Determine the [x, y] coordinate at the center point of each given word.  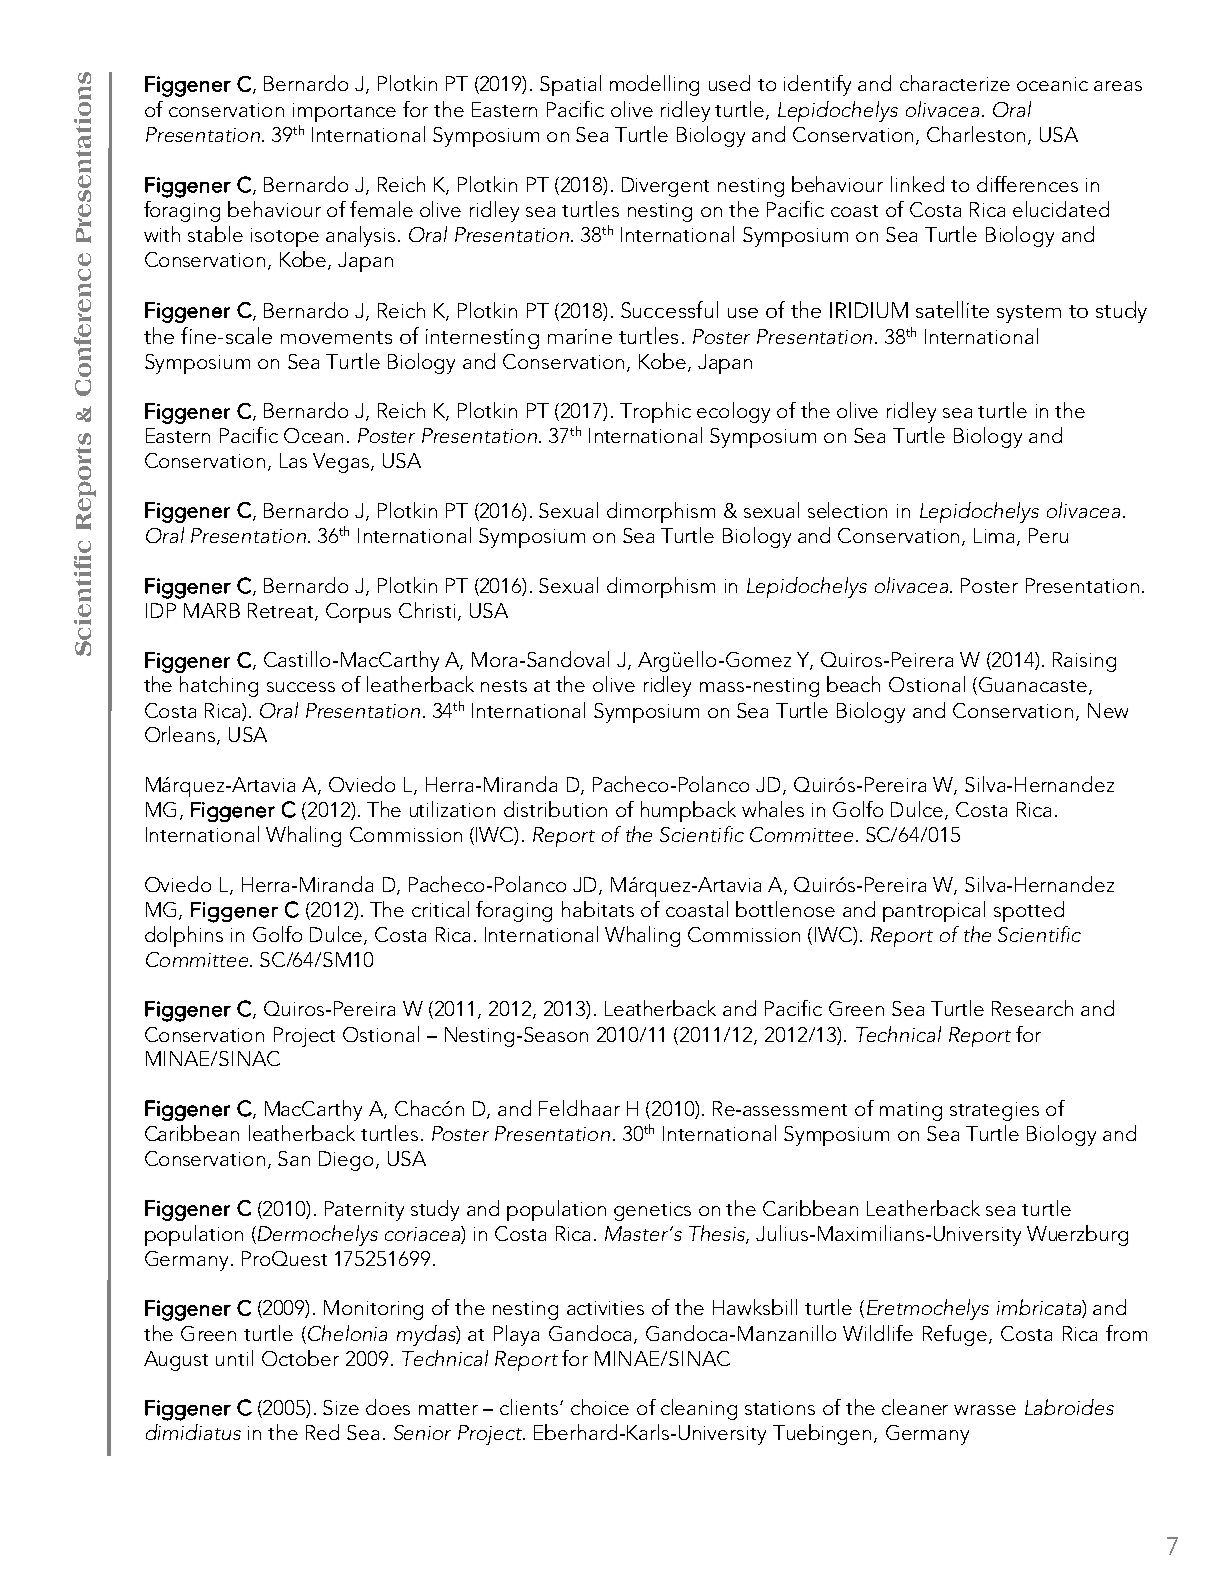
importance [344, 112]
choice [600, 1407]
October [300, 1358]
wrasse [985, 1410]
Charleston [976, 134]
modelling [654, 85]
